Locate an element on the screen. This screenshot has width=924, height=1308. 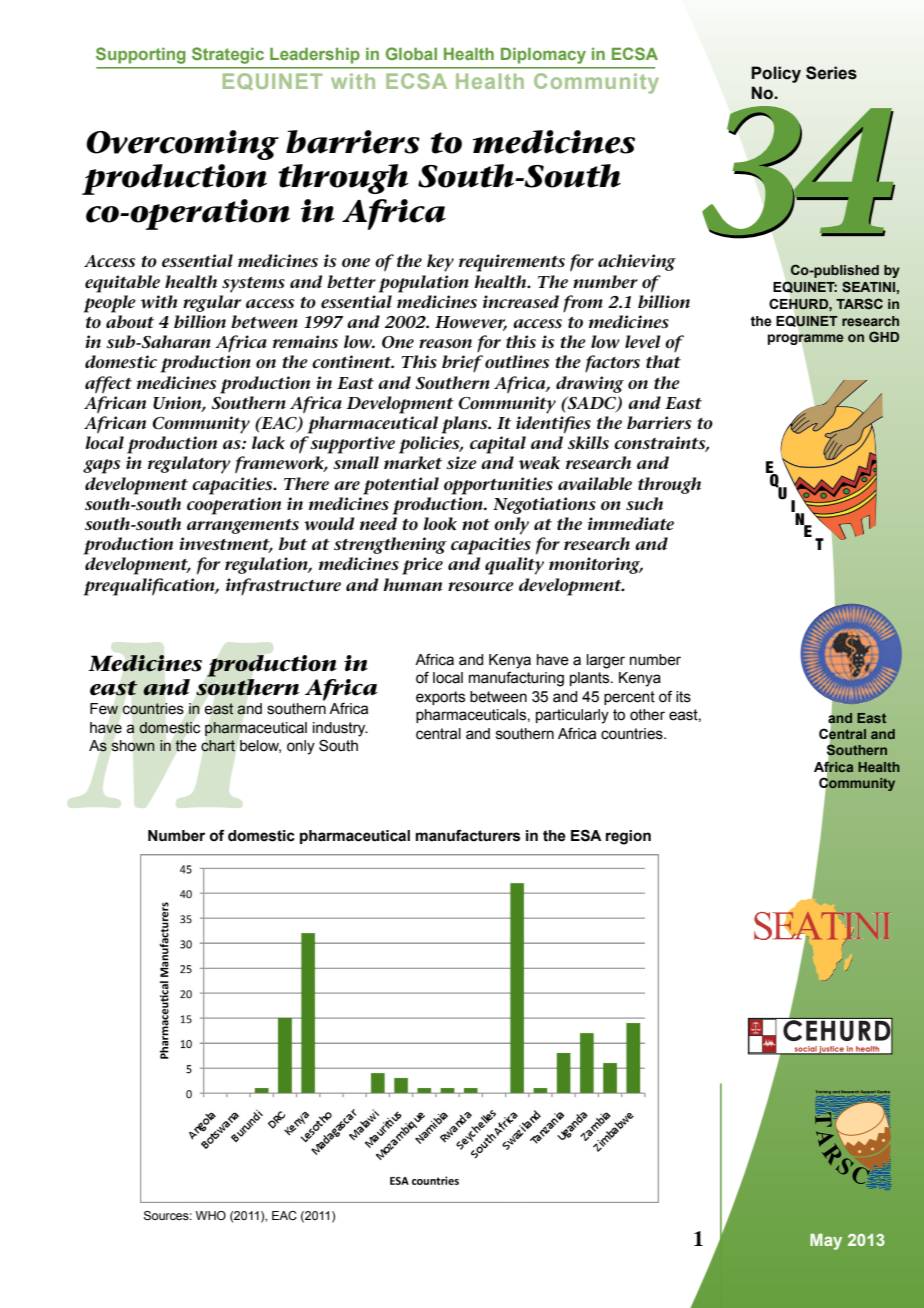
Global is located at coordinates (411, 53).
